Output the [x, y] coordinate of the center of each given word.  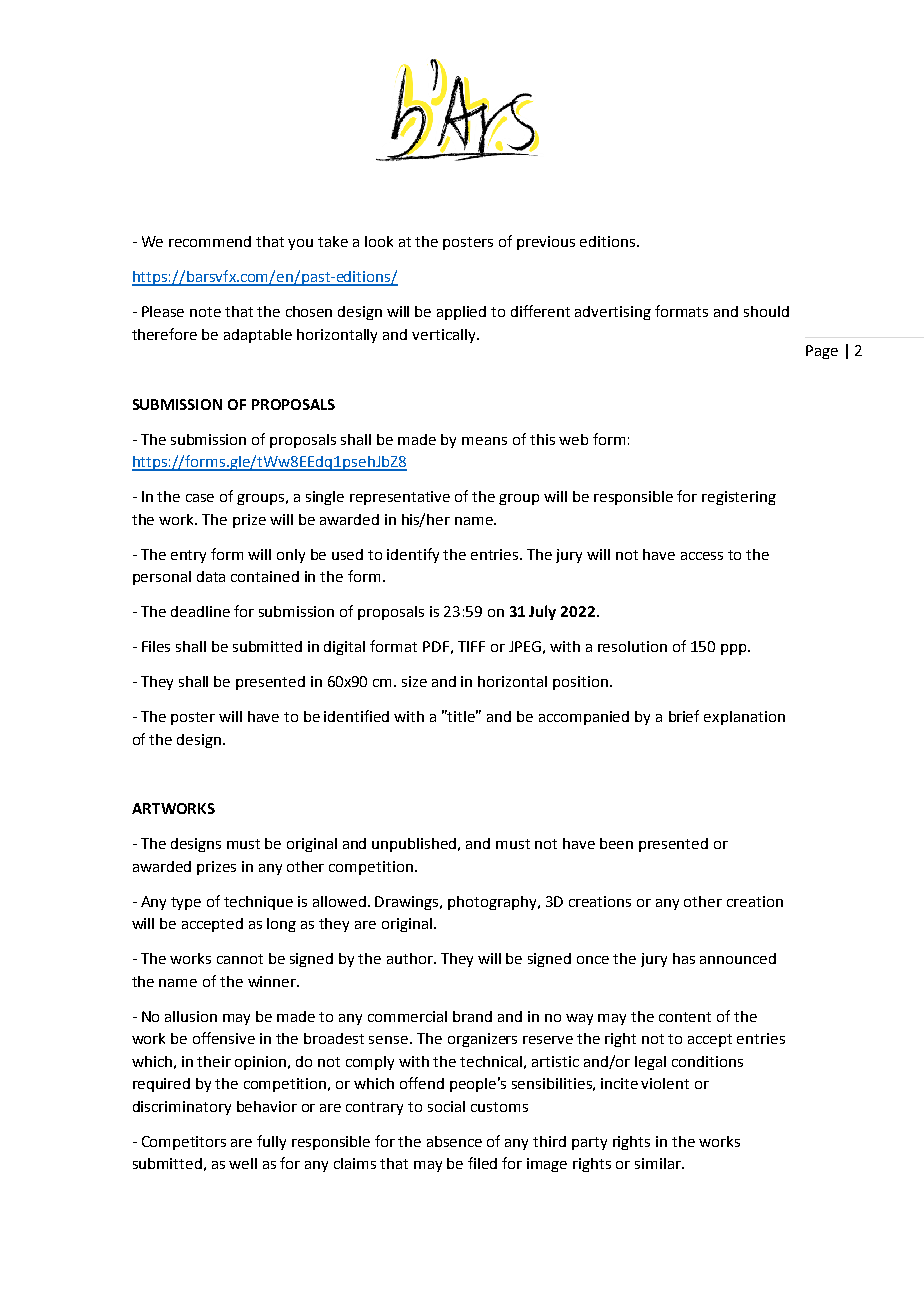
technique [258, 903]
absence [454, 1141]
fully [271, 1142]
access [702, 556]
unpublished [415, 845]
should [766, 311]
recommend [210, 241]
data [211, 576]
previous [546, 243]
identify [413, 555]
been [616, 843]
